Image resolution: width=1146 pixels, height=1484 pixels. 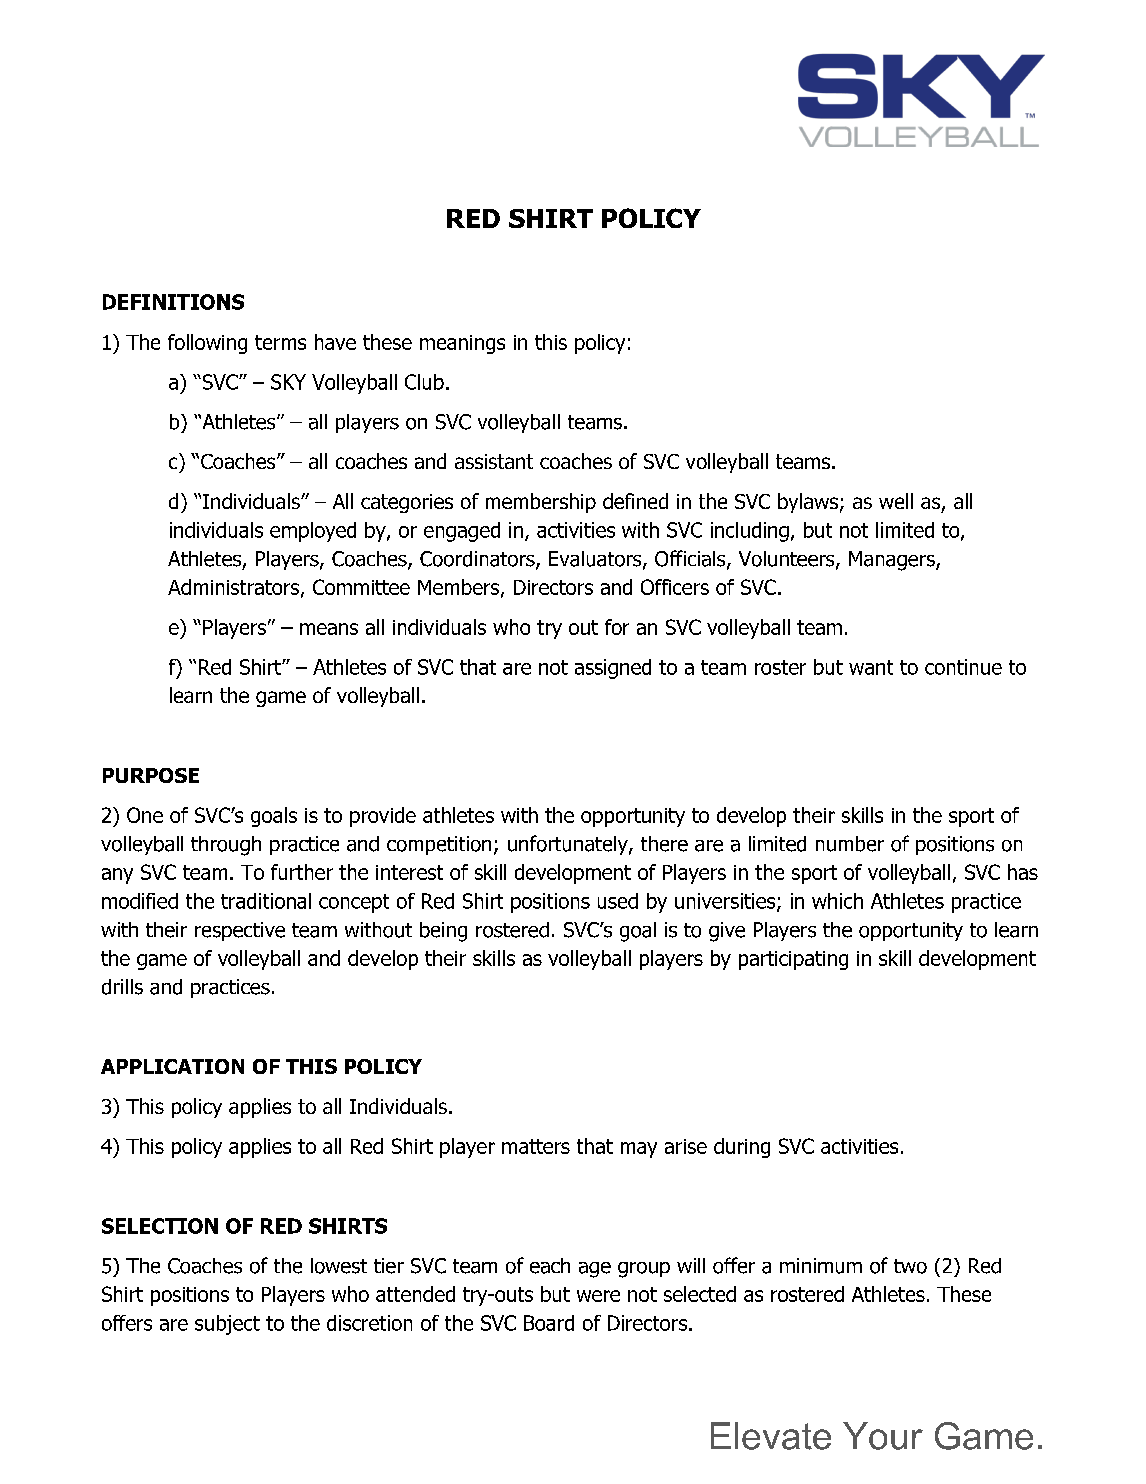 What do you see at coordinates (227, 1325) in the screenshot?
I see `subject` at bounding box center [227, 1325].
